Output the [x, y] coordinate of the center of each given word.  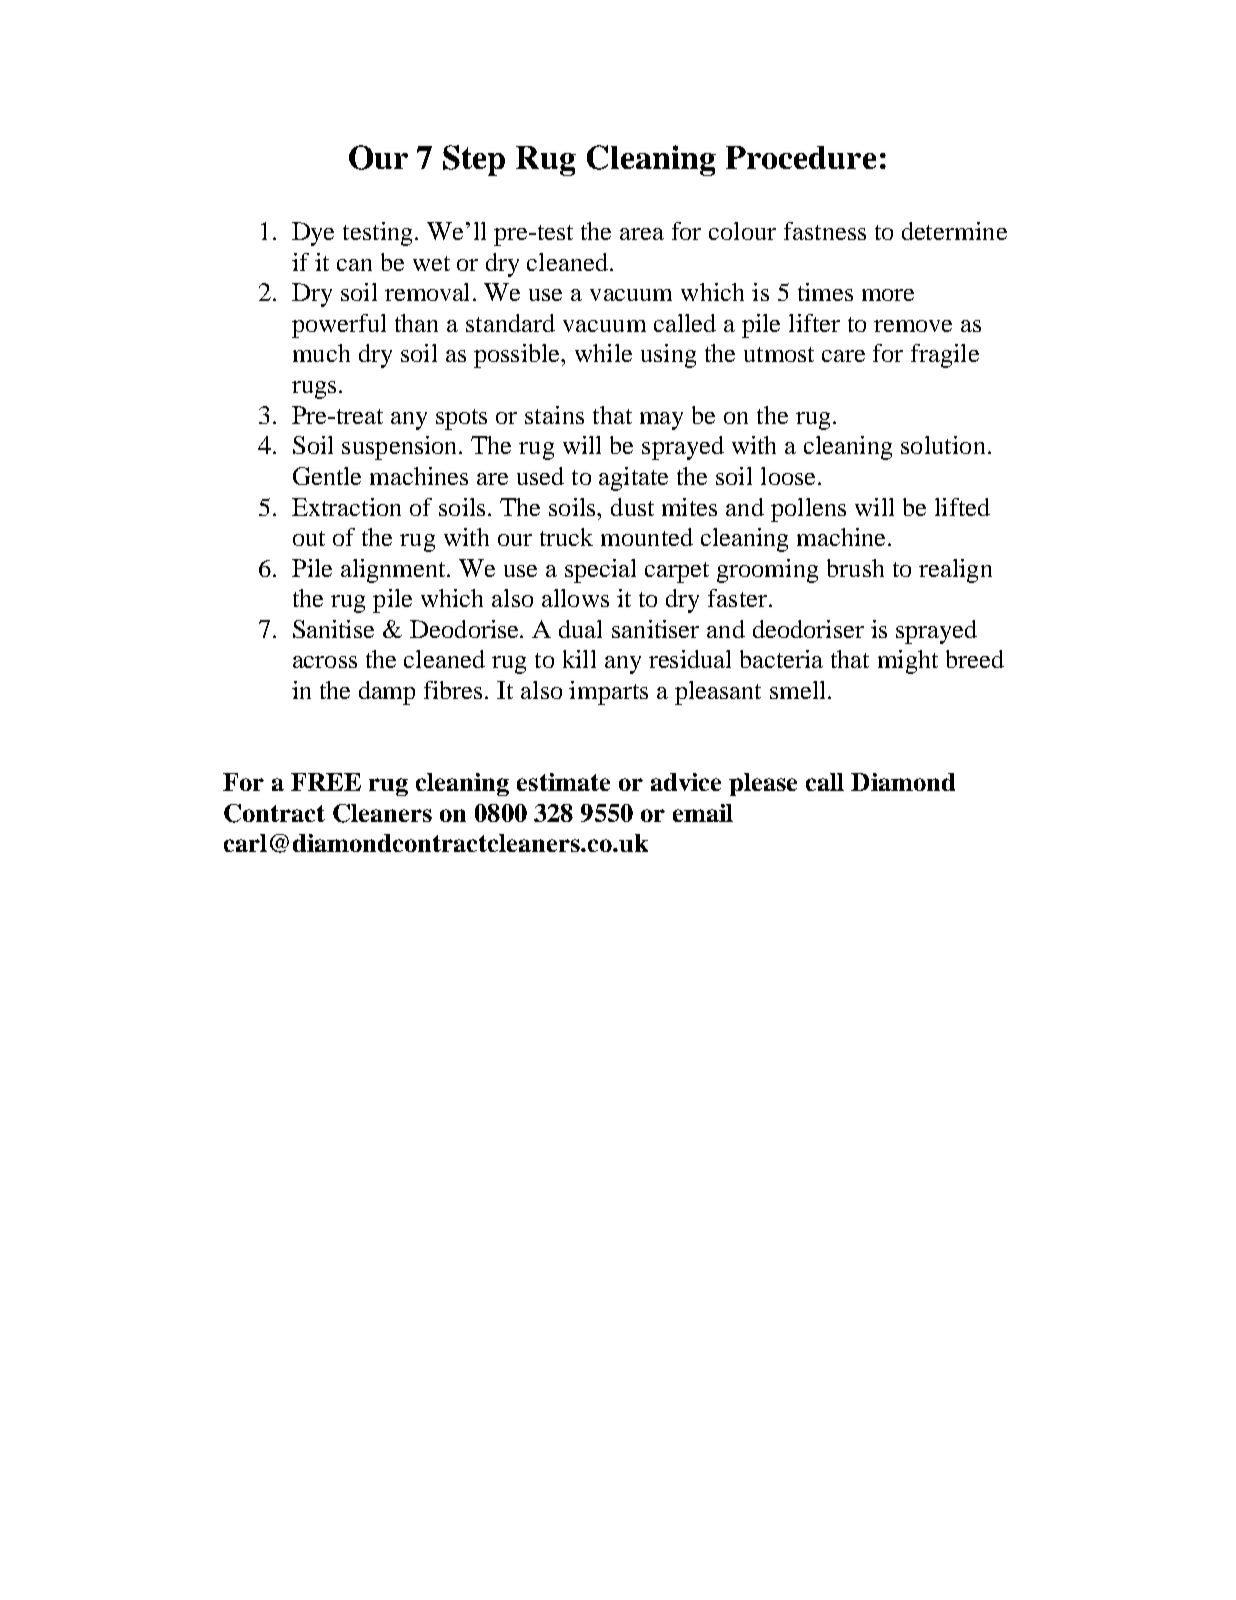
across [325, 662]
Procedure [801, 157]
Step [474, 160]
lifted [962, 507]
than [416, 323]
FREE [326, 782]
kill [579, 659]
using [668, 356]
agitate [633, 479]
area [642, 234]
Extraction [346, 507]
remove [913, 326]
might [908, 662]
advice [686, 782]
